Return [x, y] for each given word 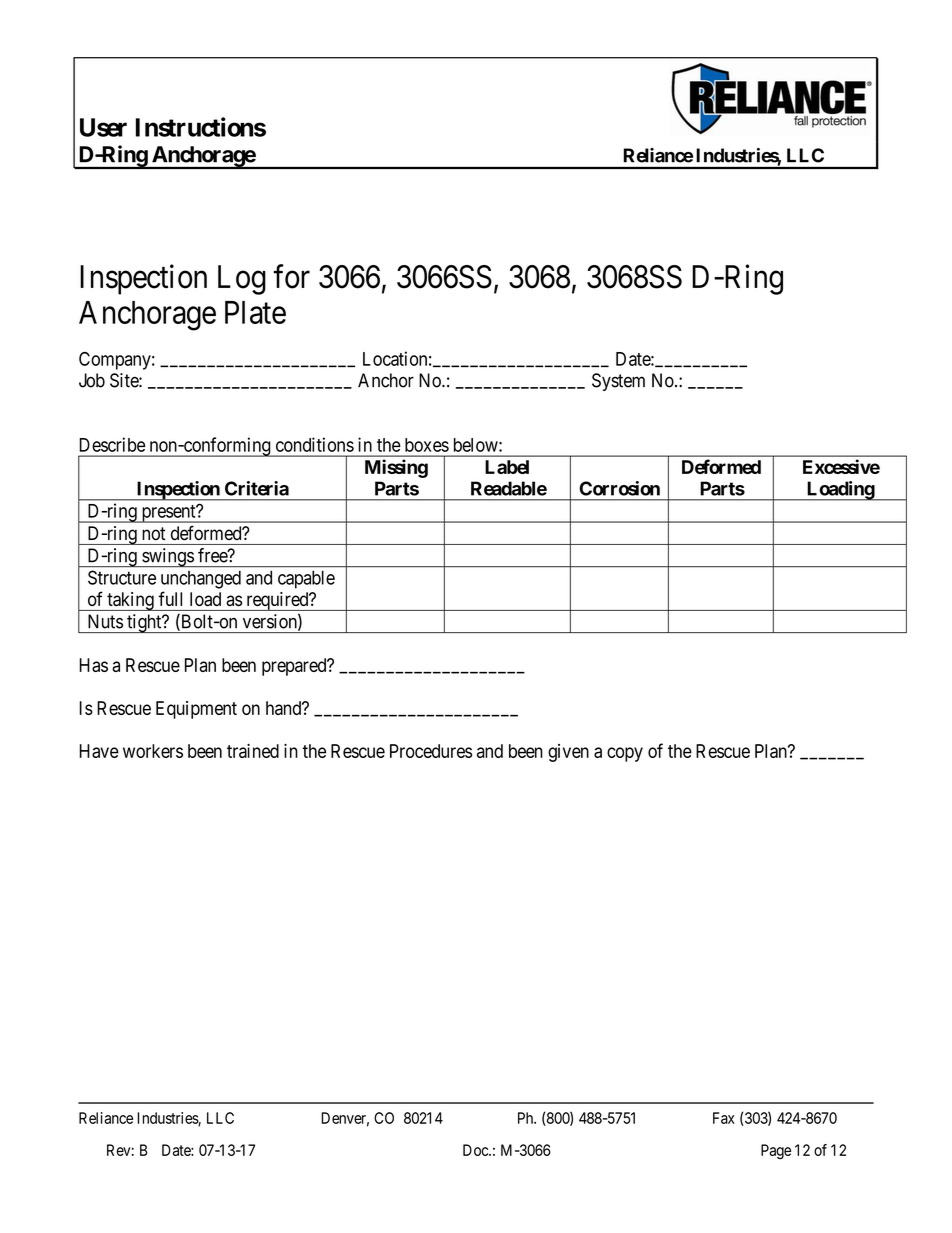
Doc [476, 1150]
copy [625, 754]
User [103, 127]
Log [242, 280]
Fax [724, 1118]
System [618, 382]
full [170, 598]
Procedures [431, 751]
